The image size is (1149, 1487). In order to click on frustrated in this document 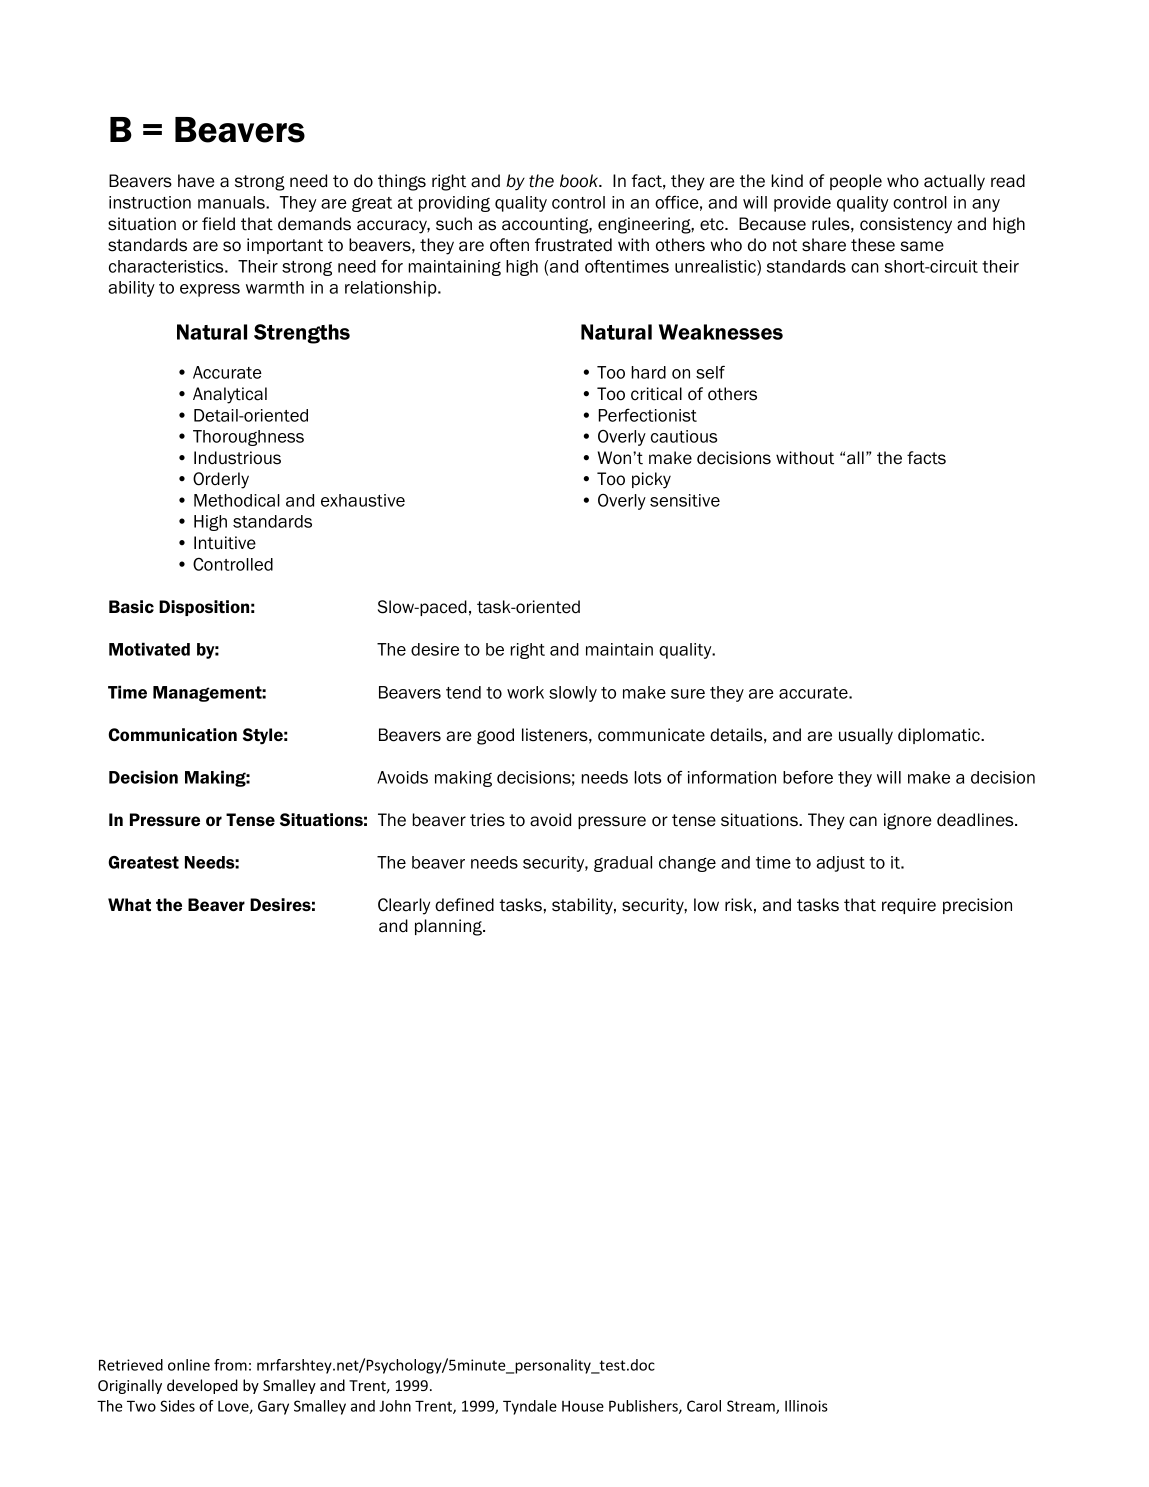, I will do `click(573, 245)`.
